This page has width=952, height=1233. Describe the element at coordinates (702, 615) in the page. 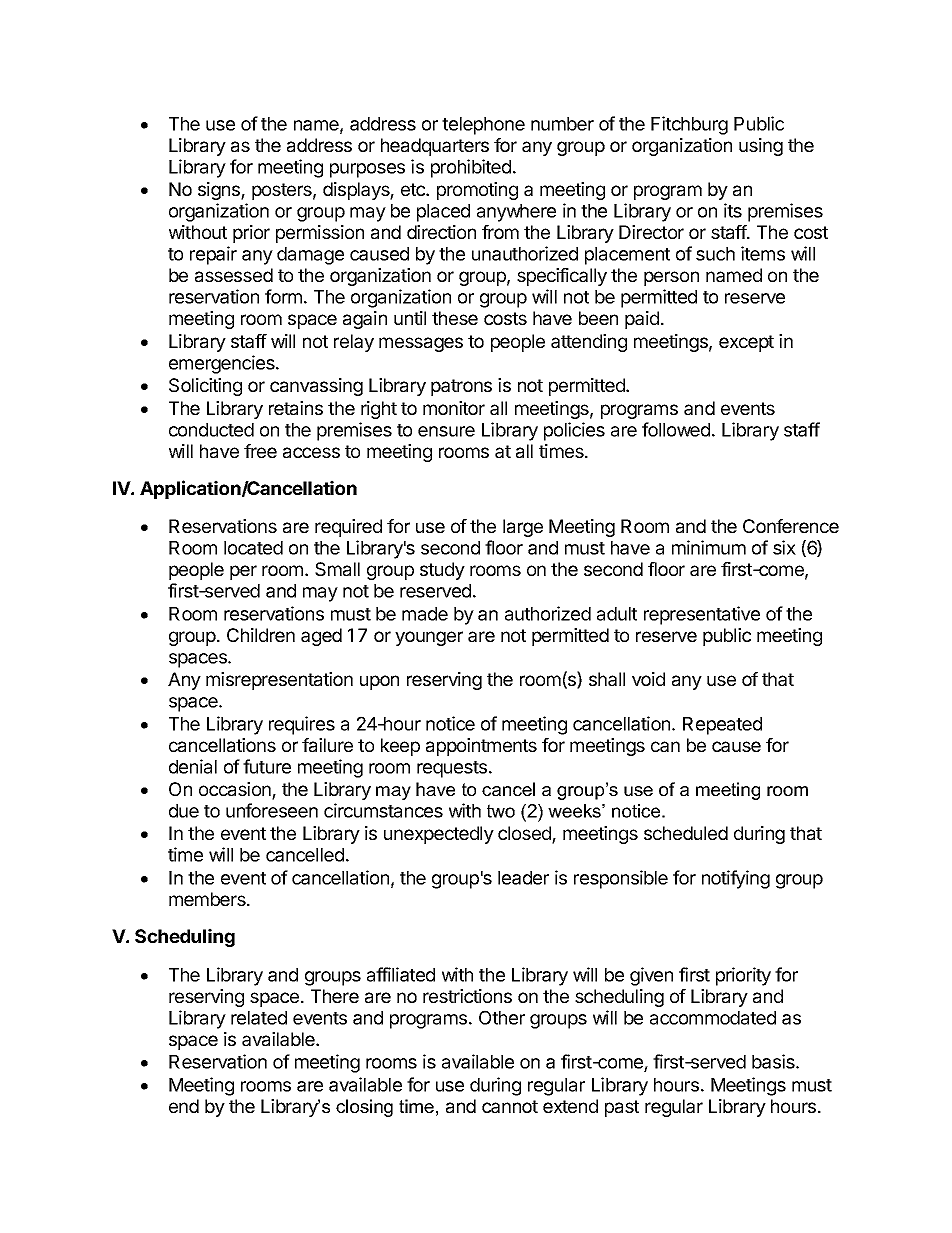

I see `representative` at that location.
